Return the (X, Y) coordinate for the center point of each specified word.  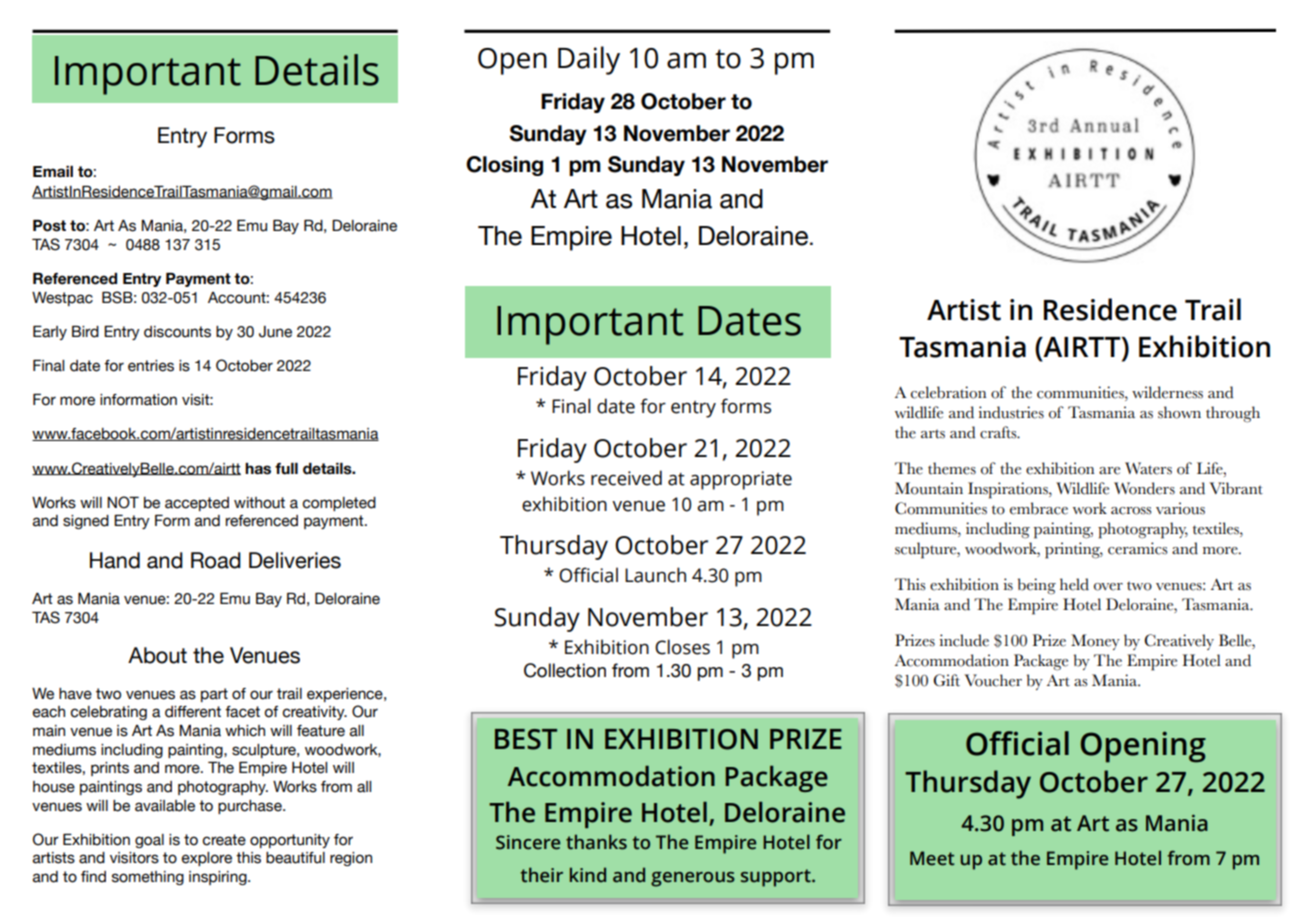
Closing (504, 166)
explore (207, 859)
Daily (589, 60)
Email (53, 171)
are (1109, 471)
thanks (596, 842)
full (286, 469)
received (626, 478)
